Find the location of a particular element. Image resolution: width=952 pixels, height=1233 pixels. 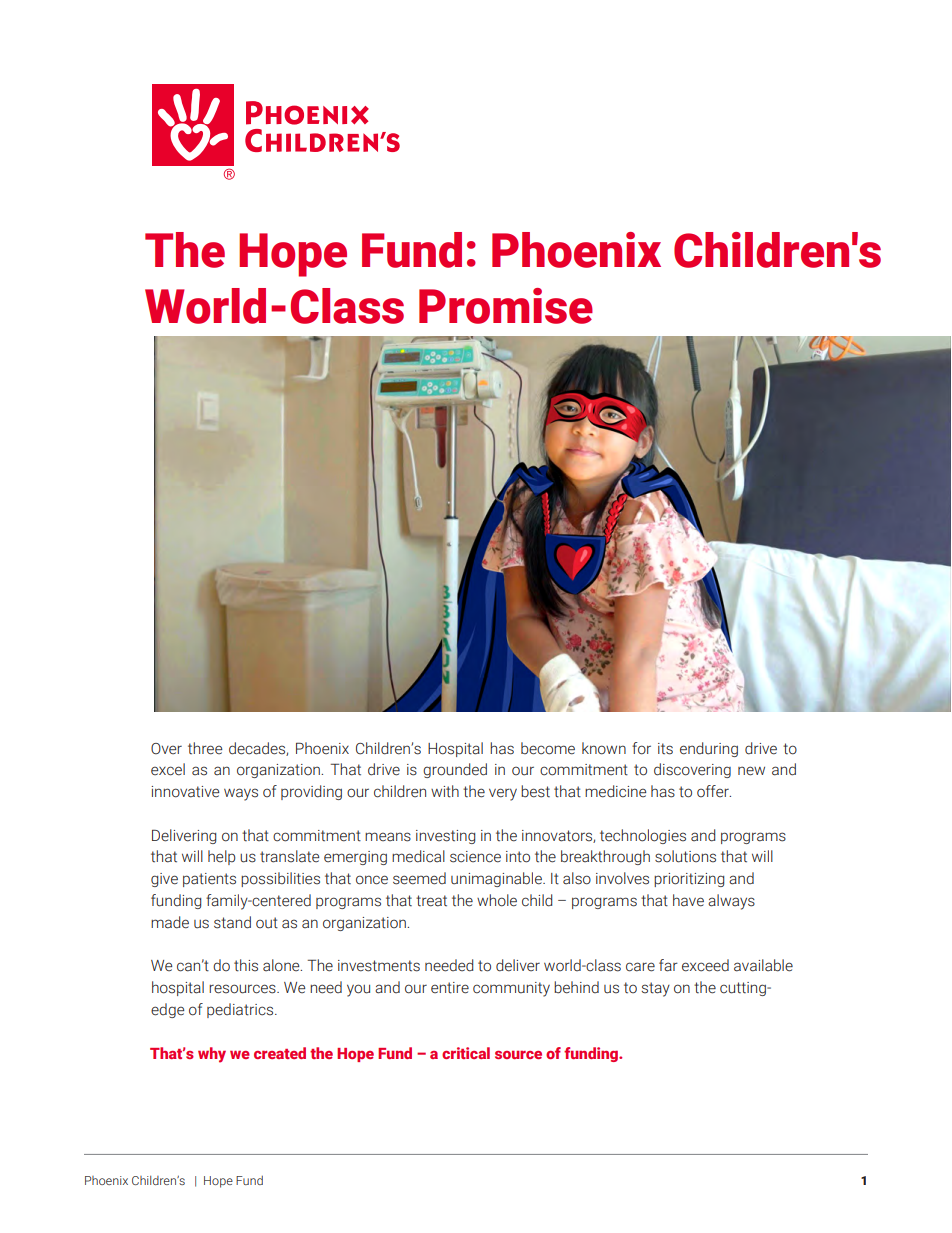

grounded is located at coordinates (455, 770).
